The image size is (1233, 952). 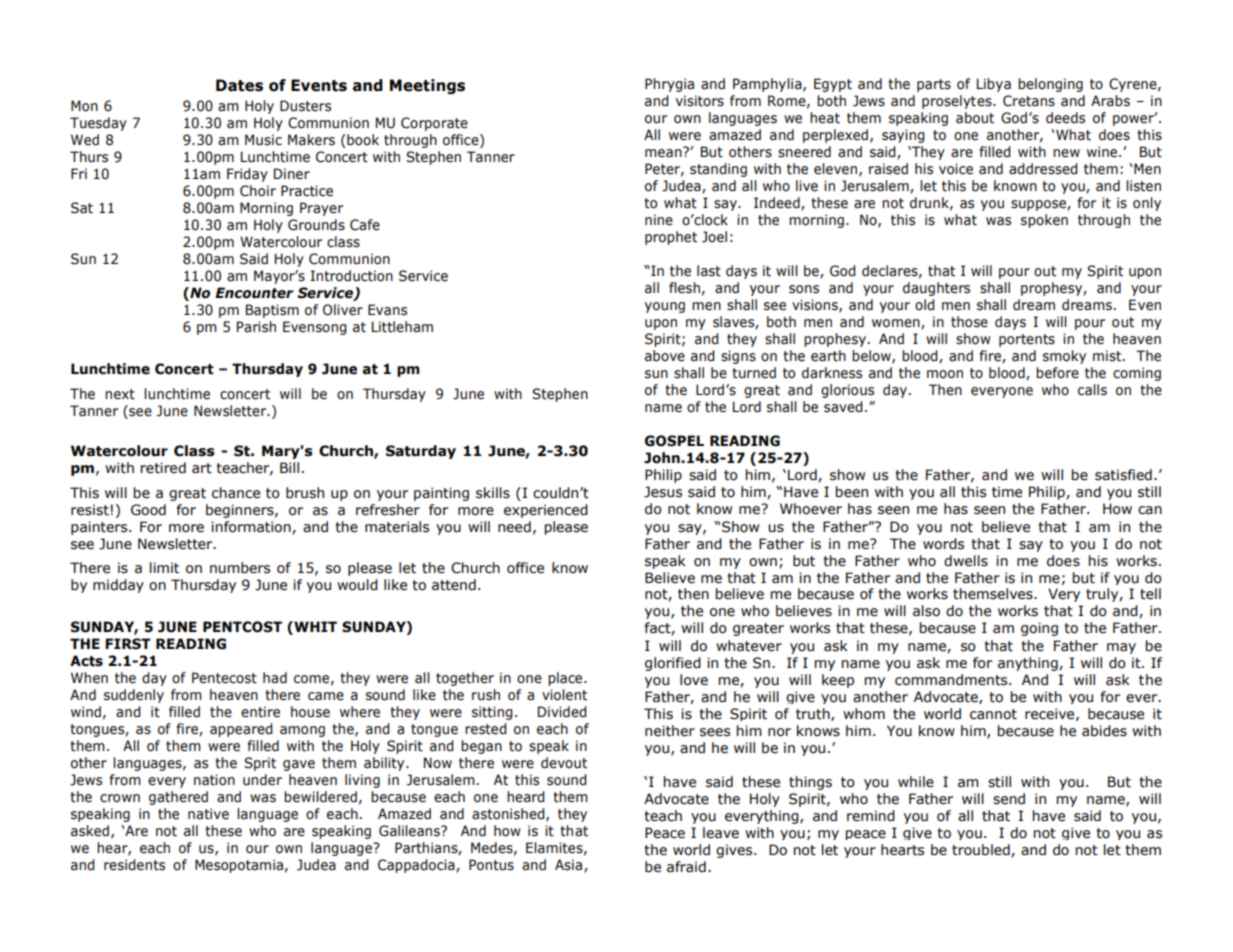 What do you see at coordinates (240, 568) in the document?
I see `numbers` at bounding box center [240, 568].
